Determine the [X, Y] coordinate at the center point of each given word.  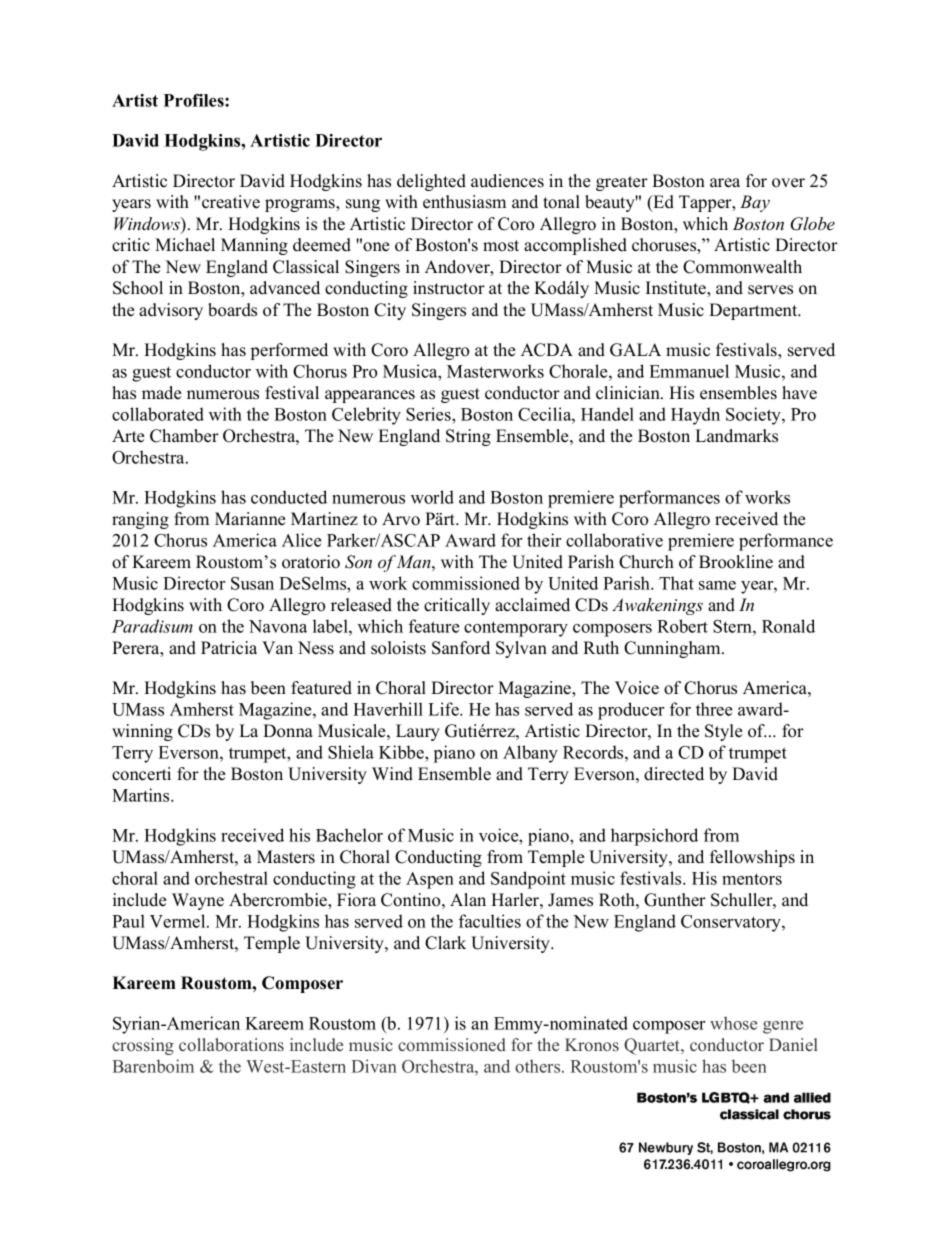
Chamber [184, 436]
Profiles [195, 100]
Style [723, 732]
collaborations [231, 1044]
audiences [507, 181]
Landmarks [736, 436]
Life [444, 709]
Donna [288, 731]
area [725, 183]
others [539, 1066]
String [468, 437]
